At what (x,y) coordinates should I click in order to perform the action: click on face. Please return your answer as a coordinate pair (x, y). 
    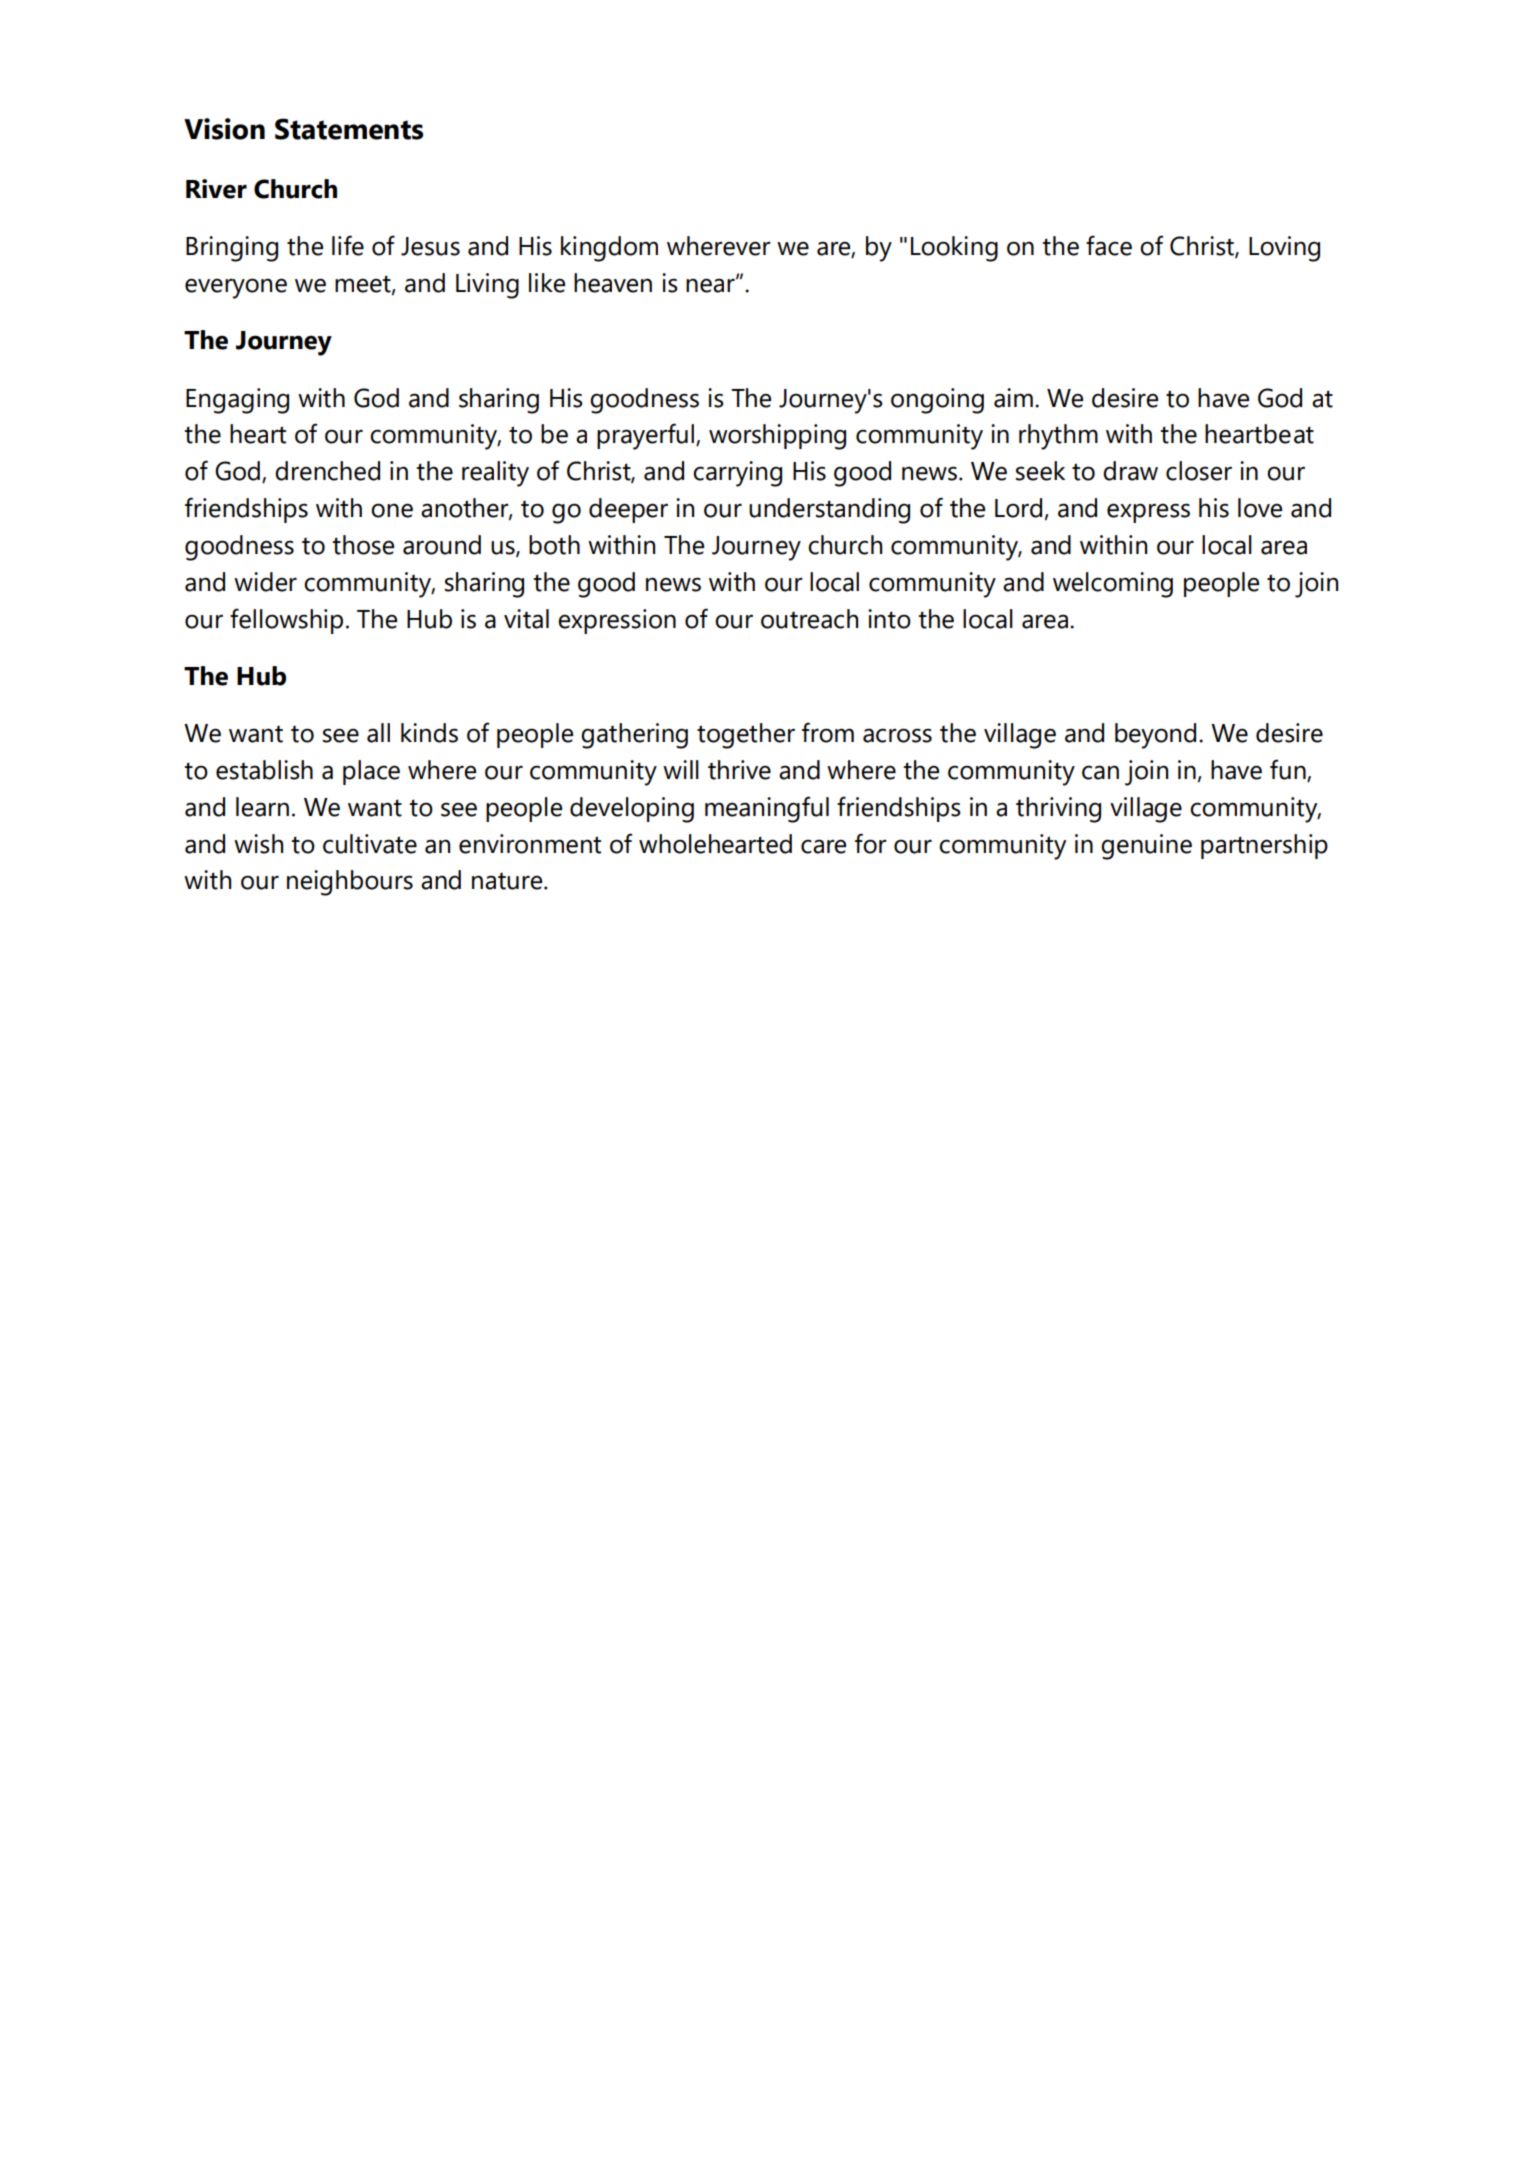
    Looking at the image, I should click on (1109, 245).
